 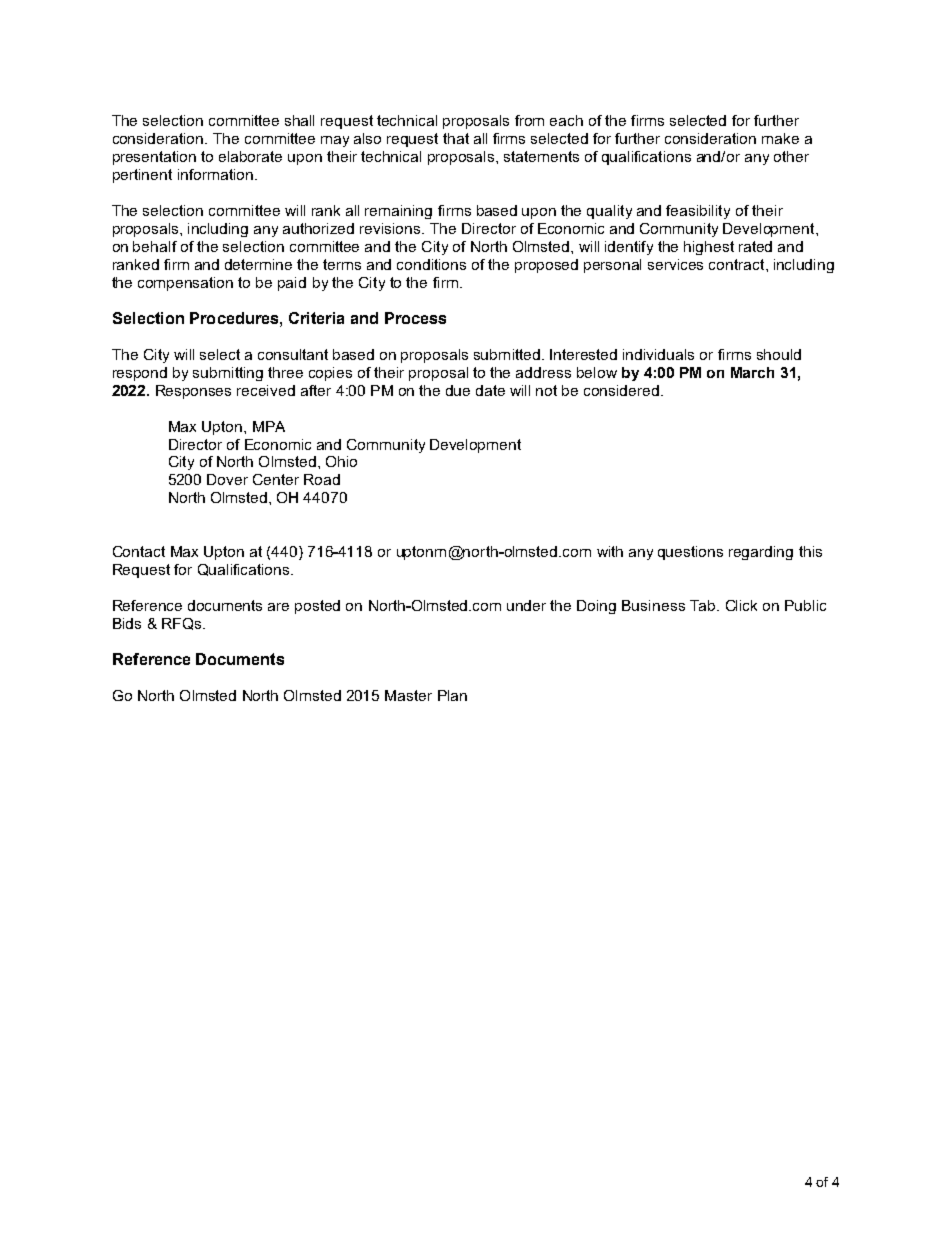 I want to click on elaborate, so click(x=250, y=156).
